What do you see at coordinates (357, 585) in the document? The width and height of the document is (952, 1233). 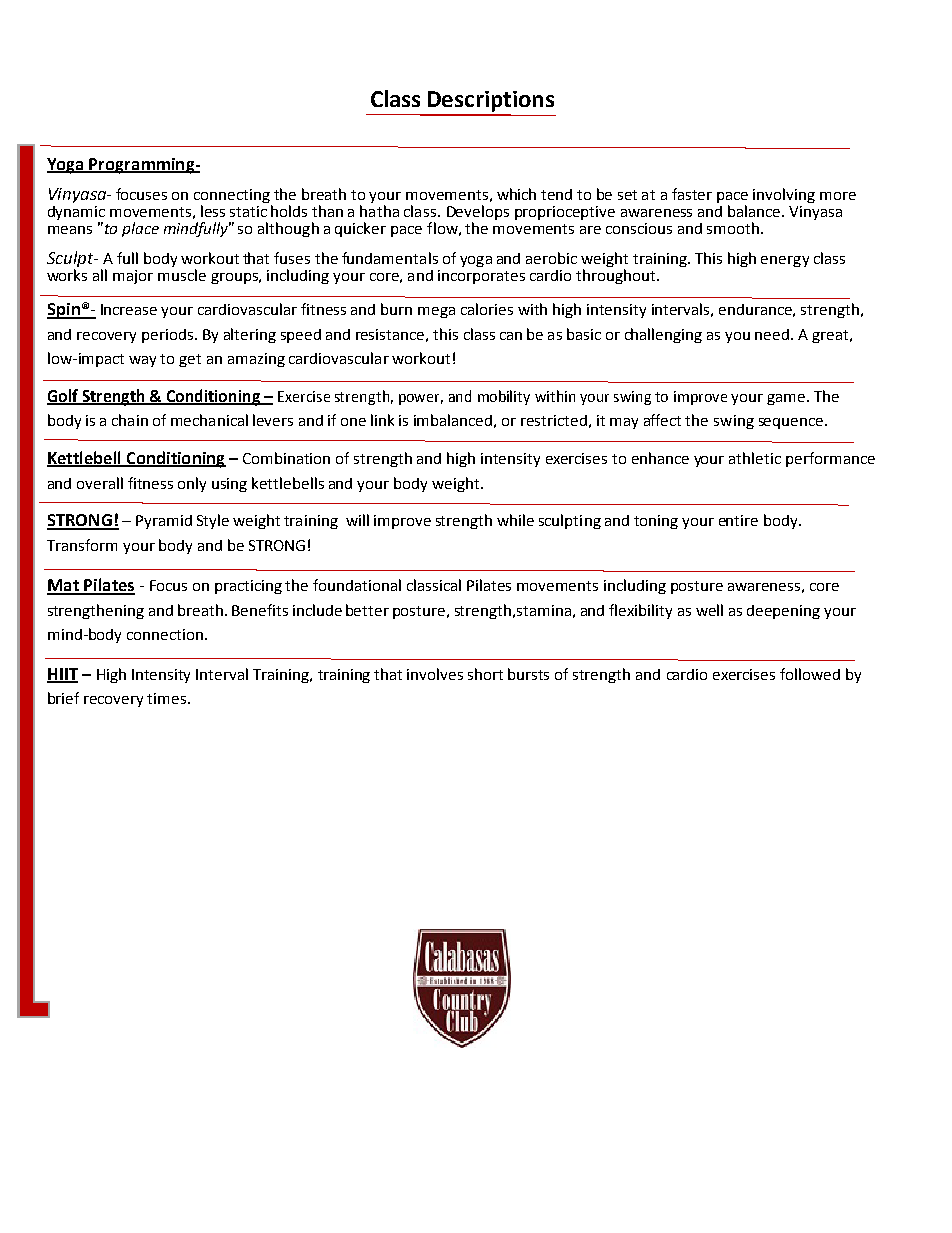 I see `foundational` at bounding box center [357, 585].
